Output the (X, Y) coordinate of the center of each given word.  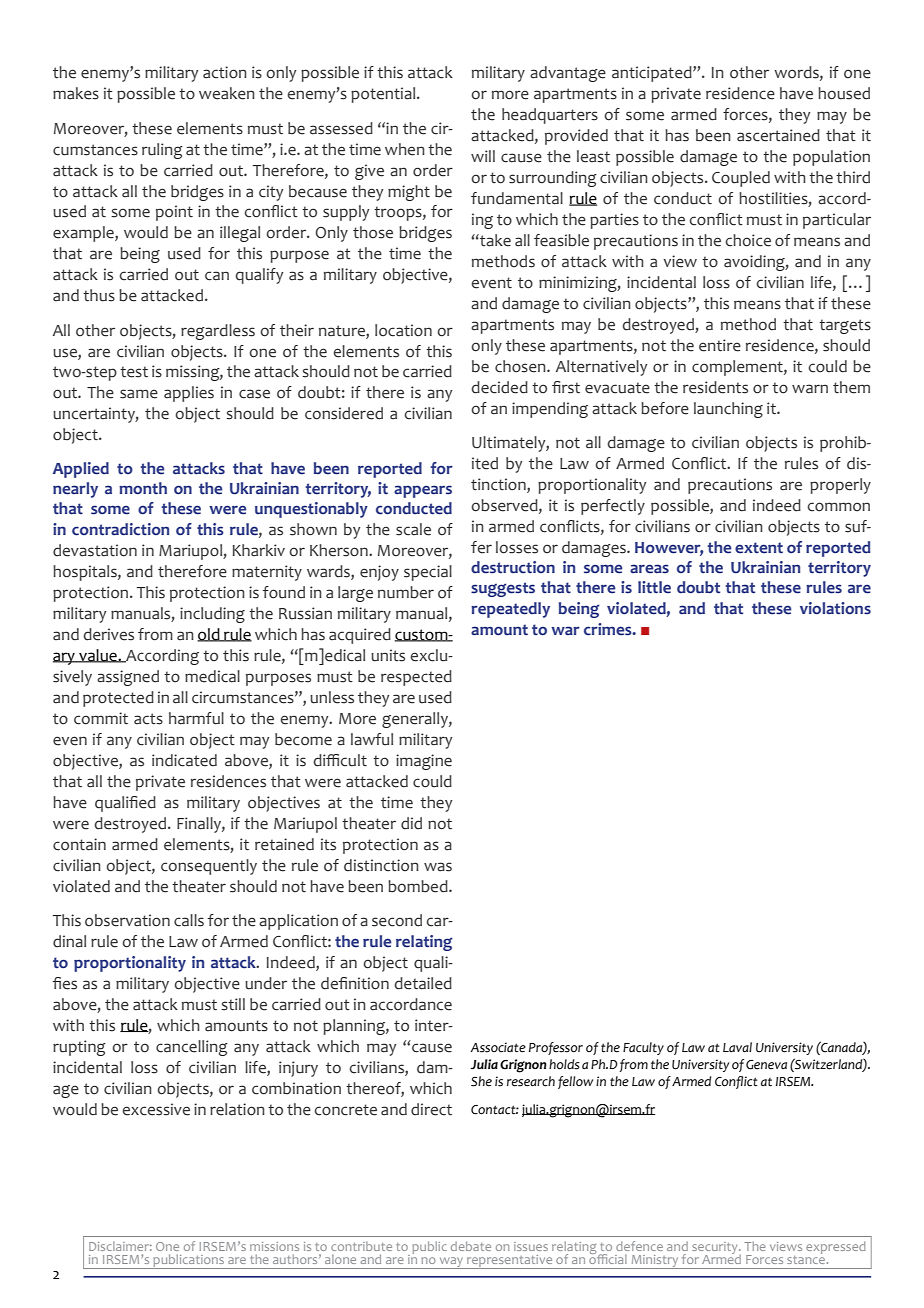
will (483, 156)
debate (471, 1246)
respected (416, 678)
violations (835, 608)
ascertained (778, 135)
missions (274, 1246)
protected (118, 699)
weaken (227, 93)
